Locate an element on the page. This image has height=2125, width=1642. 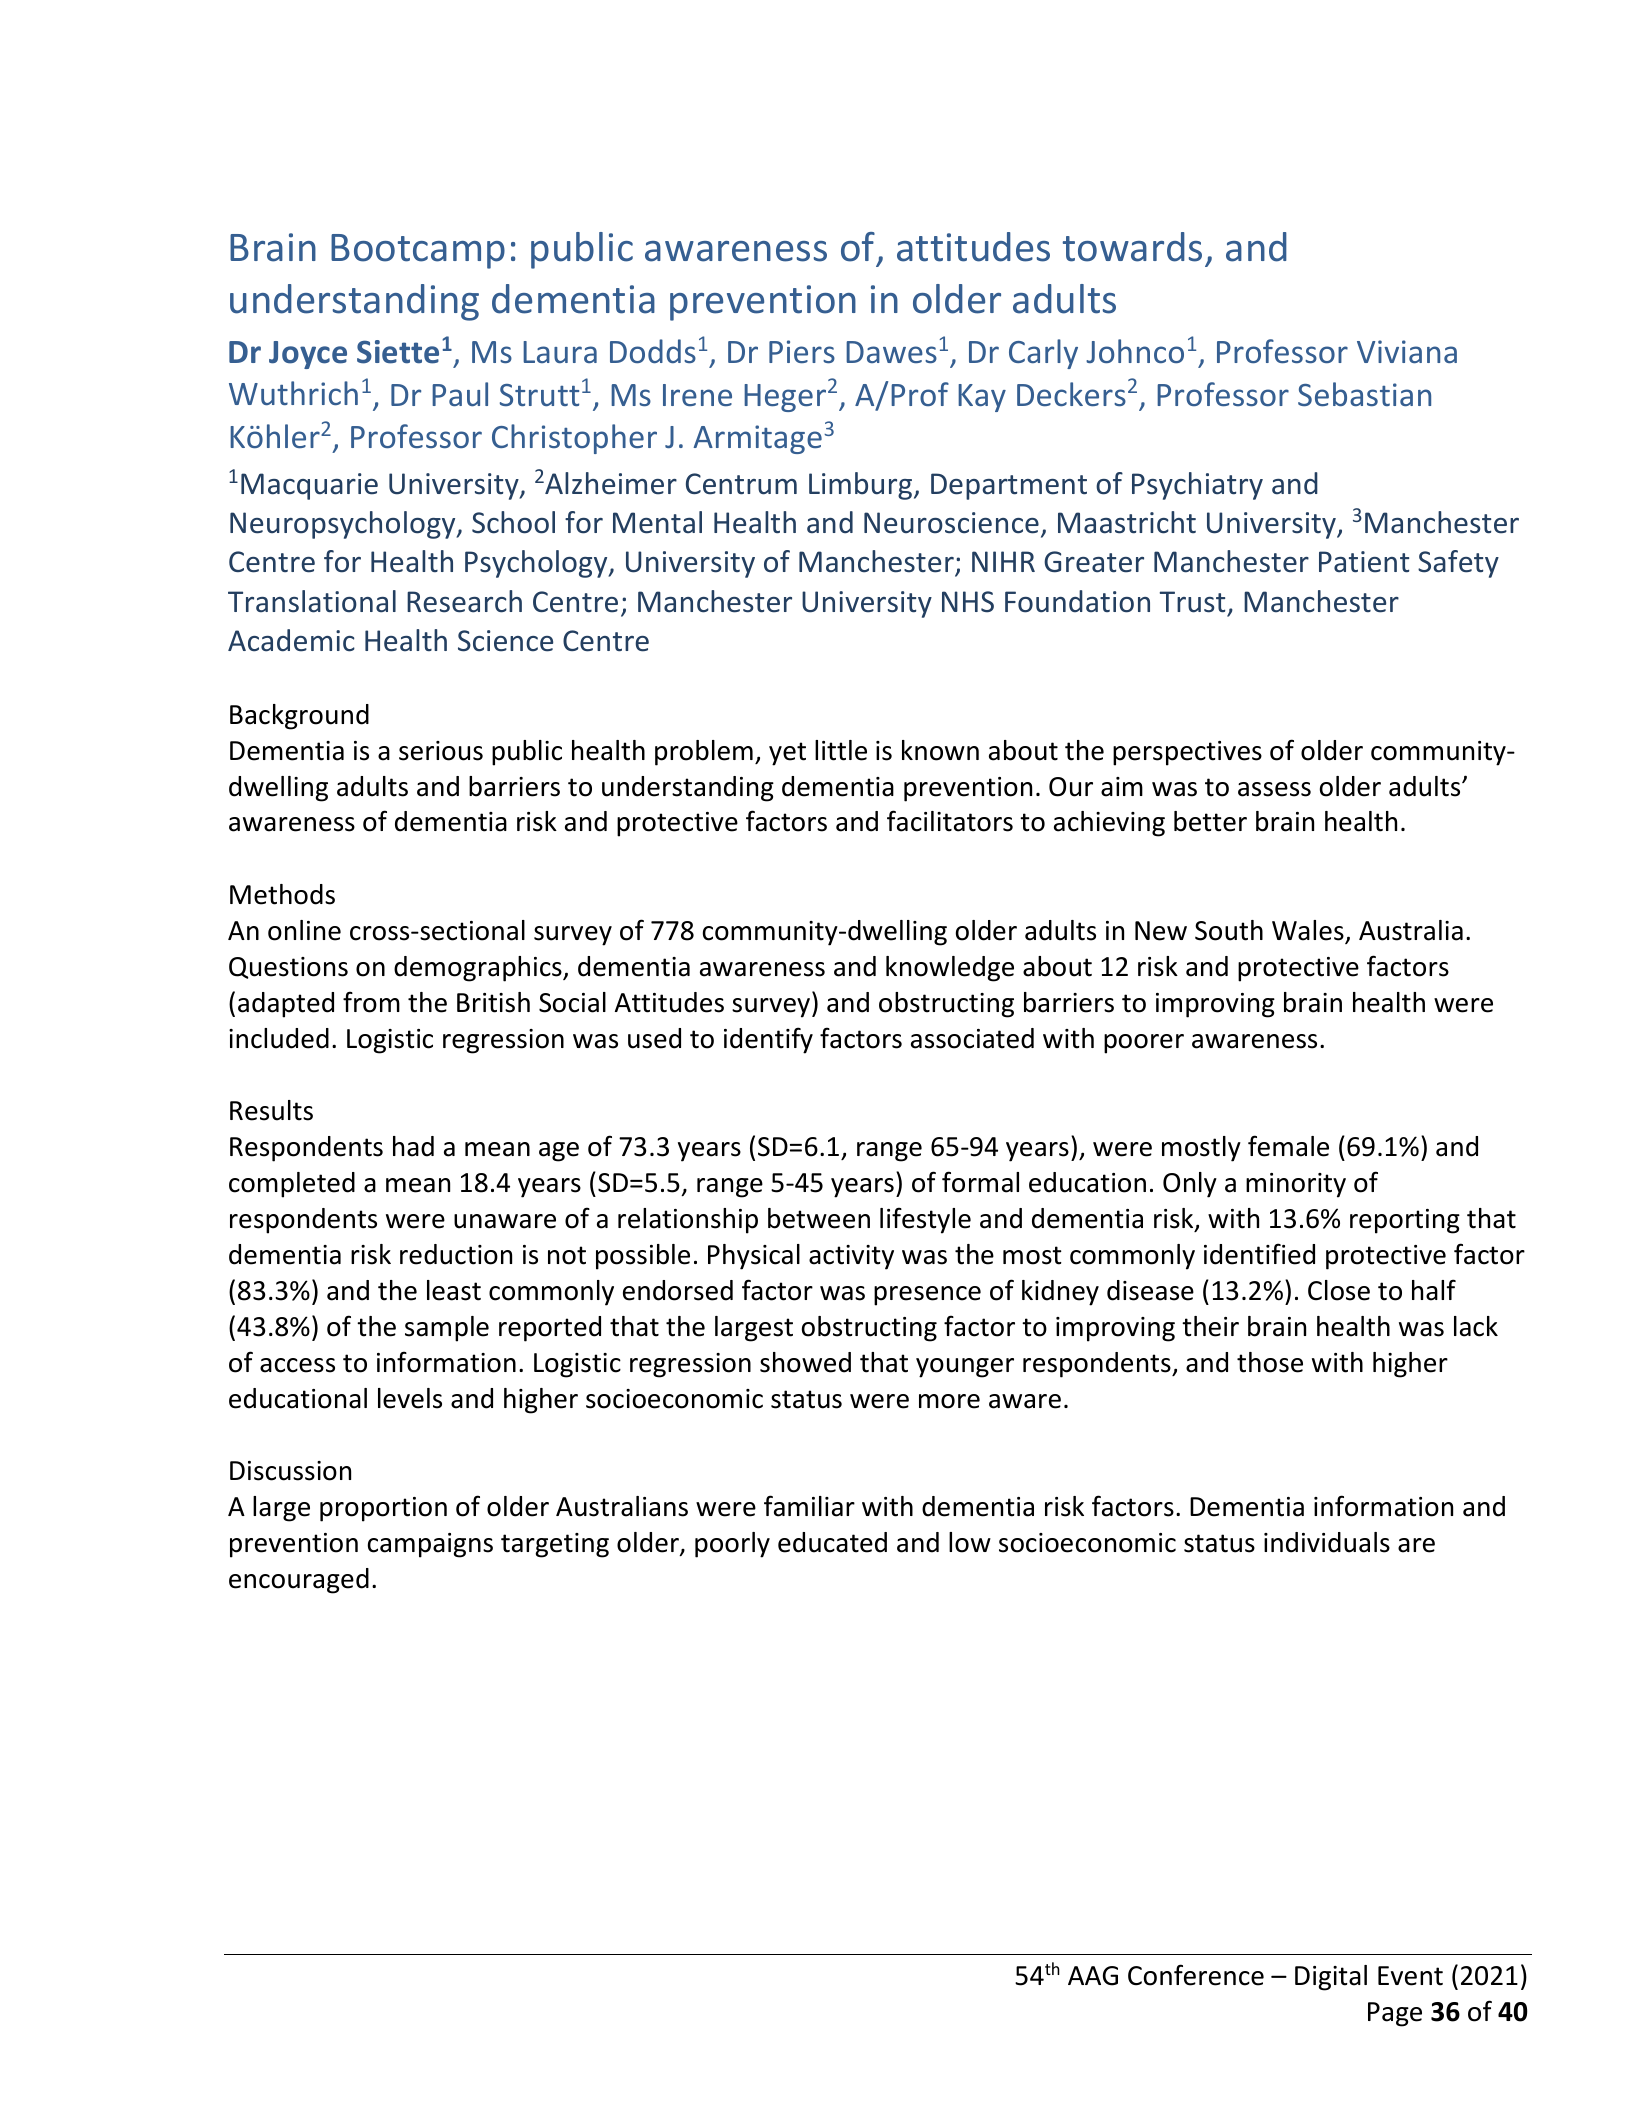
Piers is located at coordinates (802, 352).
